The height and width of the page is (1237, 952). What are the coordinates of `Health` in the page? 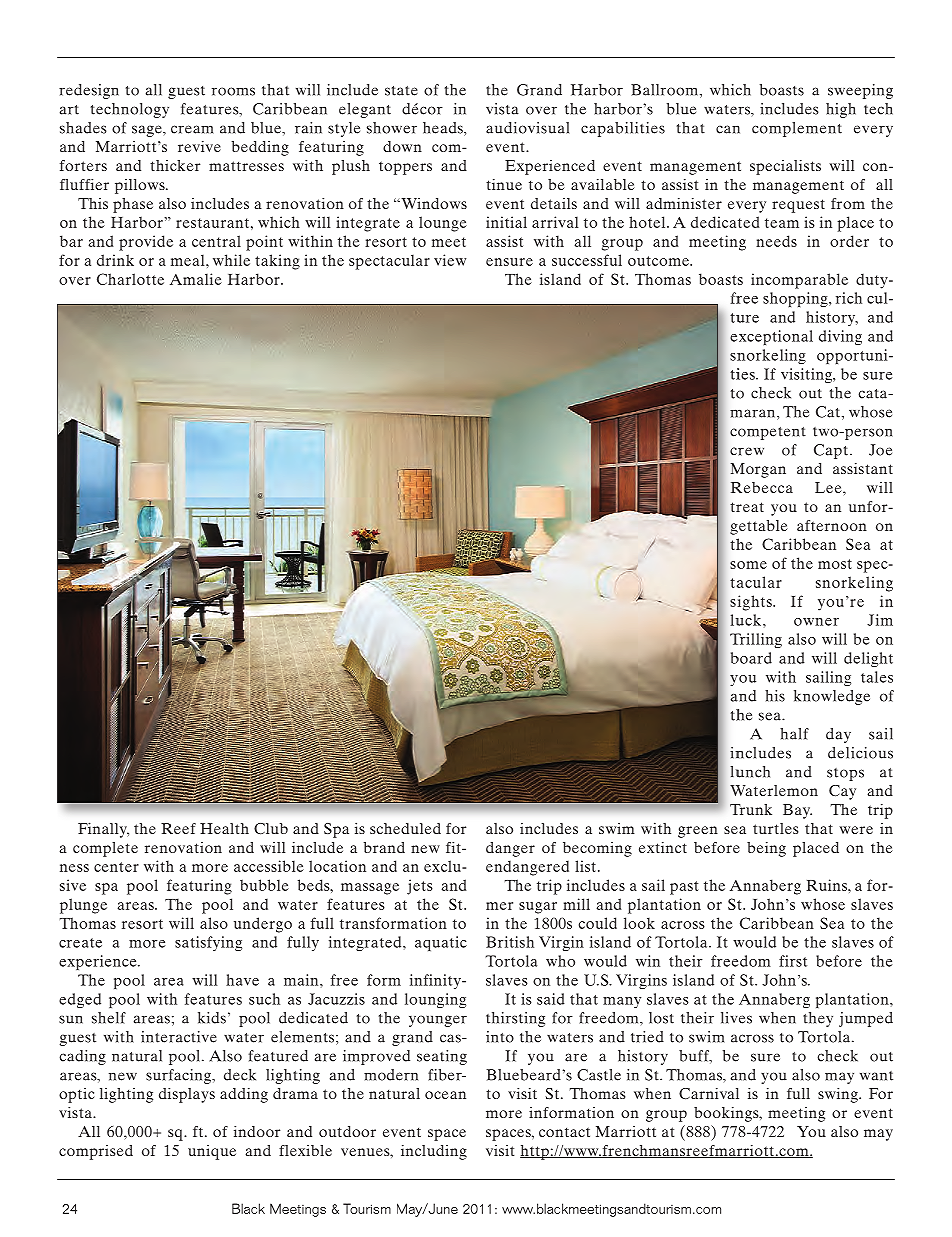 It's located at (224, 828).
